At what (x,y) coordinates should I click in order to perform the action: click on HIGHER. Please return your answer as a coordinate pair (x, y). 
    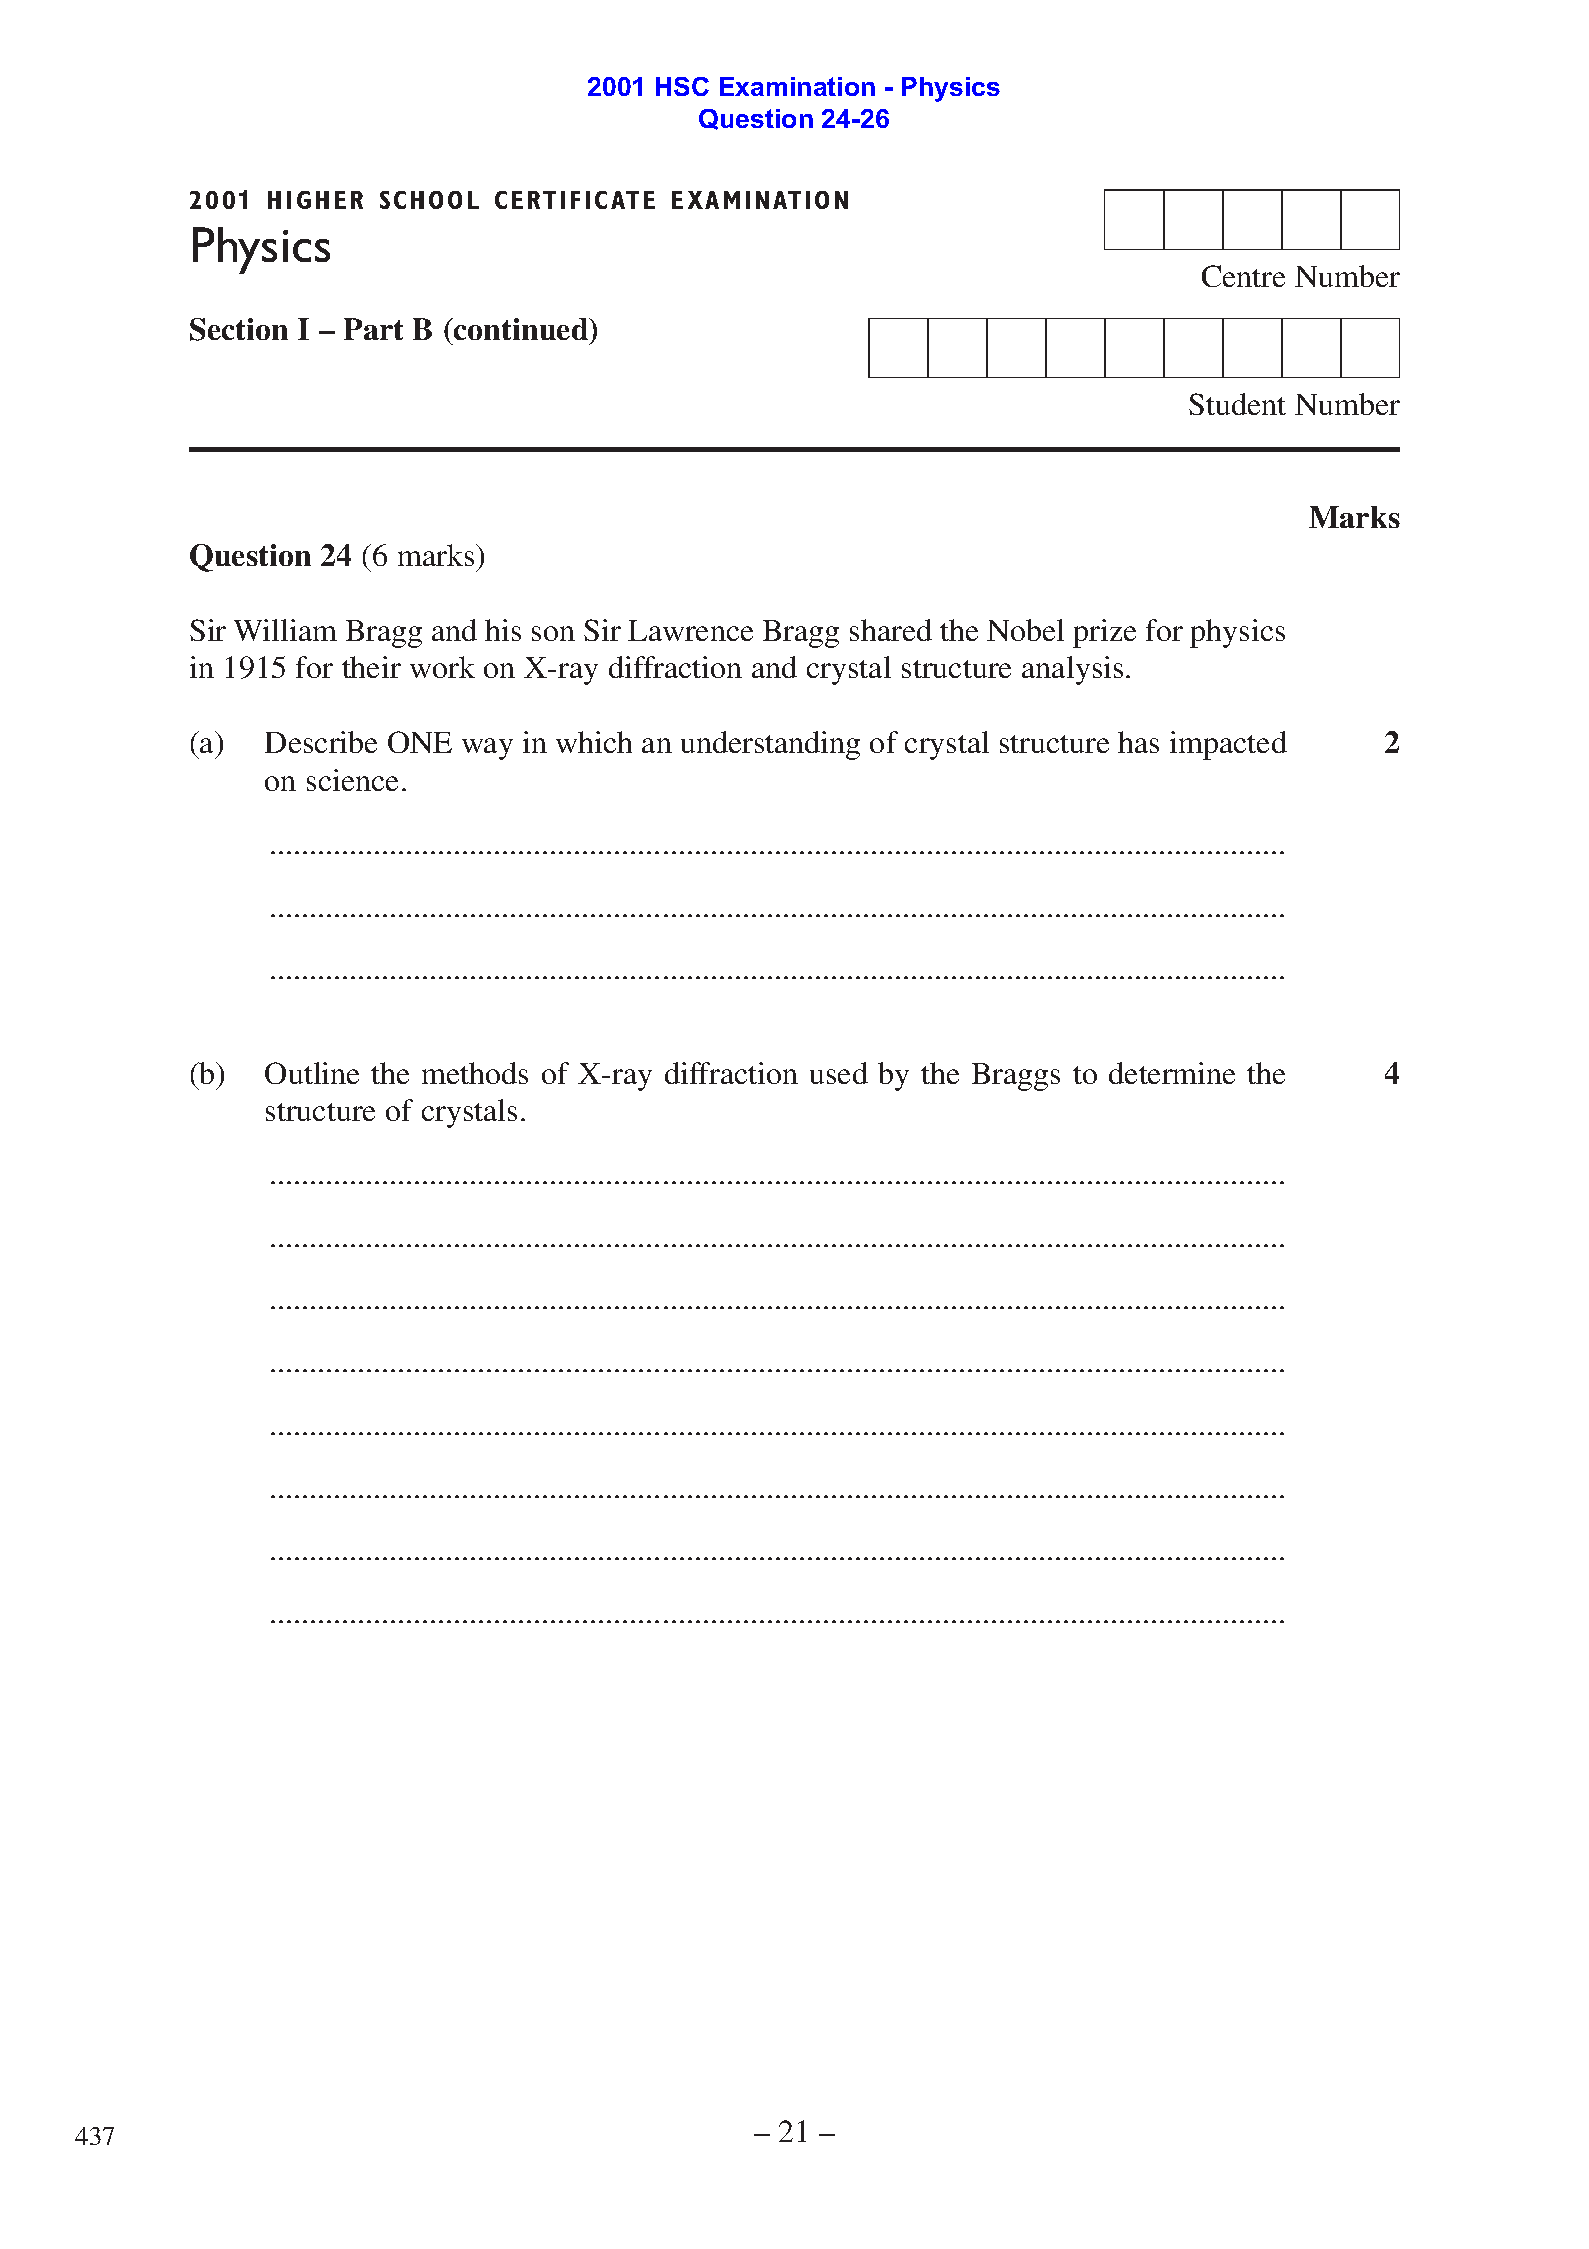
    Looking at the image, I should click on (315, 200).
